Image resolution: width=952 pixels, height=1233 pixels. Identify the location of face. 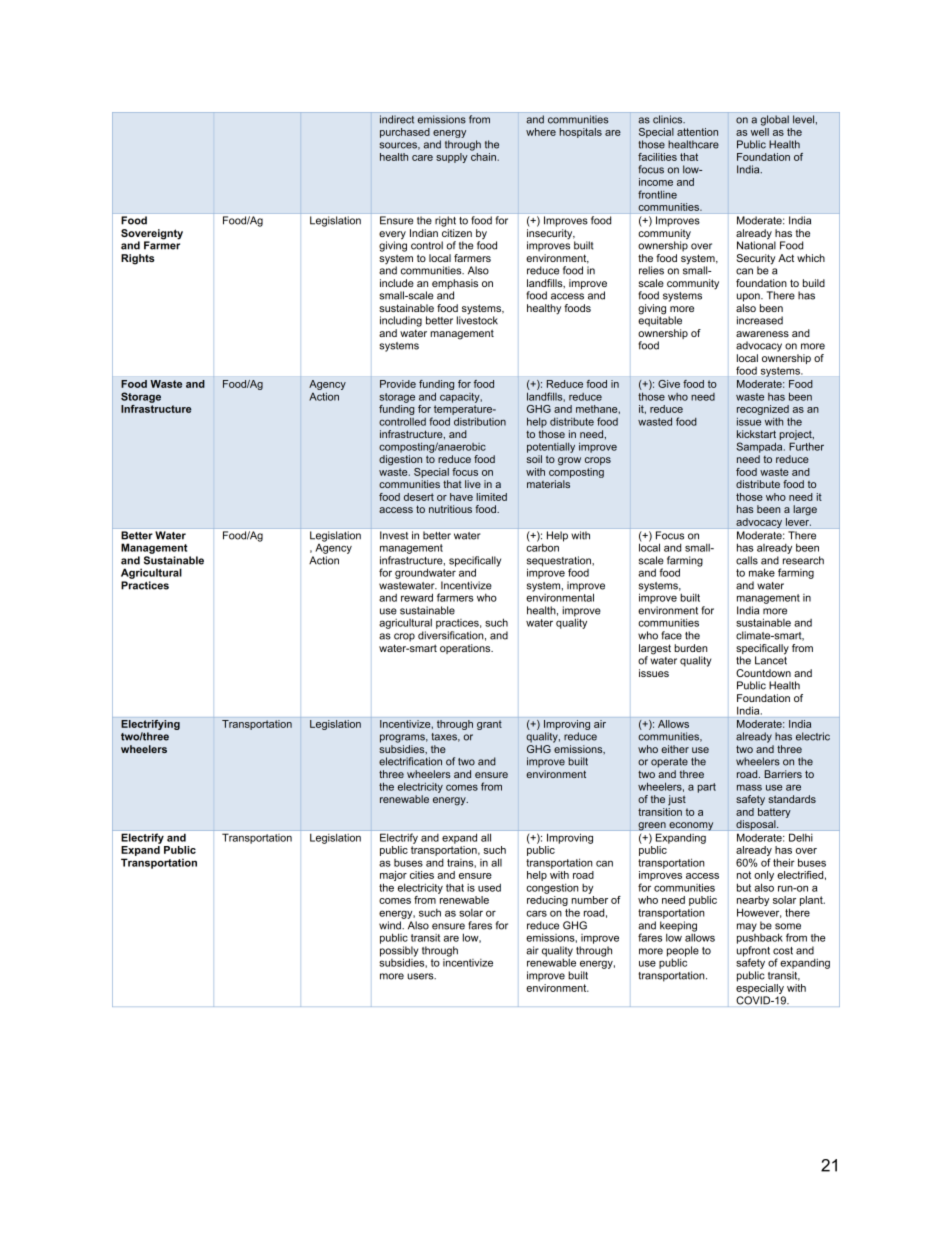
(671, 635).
